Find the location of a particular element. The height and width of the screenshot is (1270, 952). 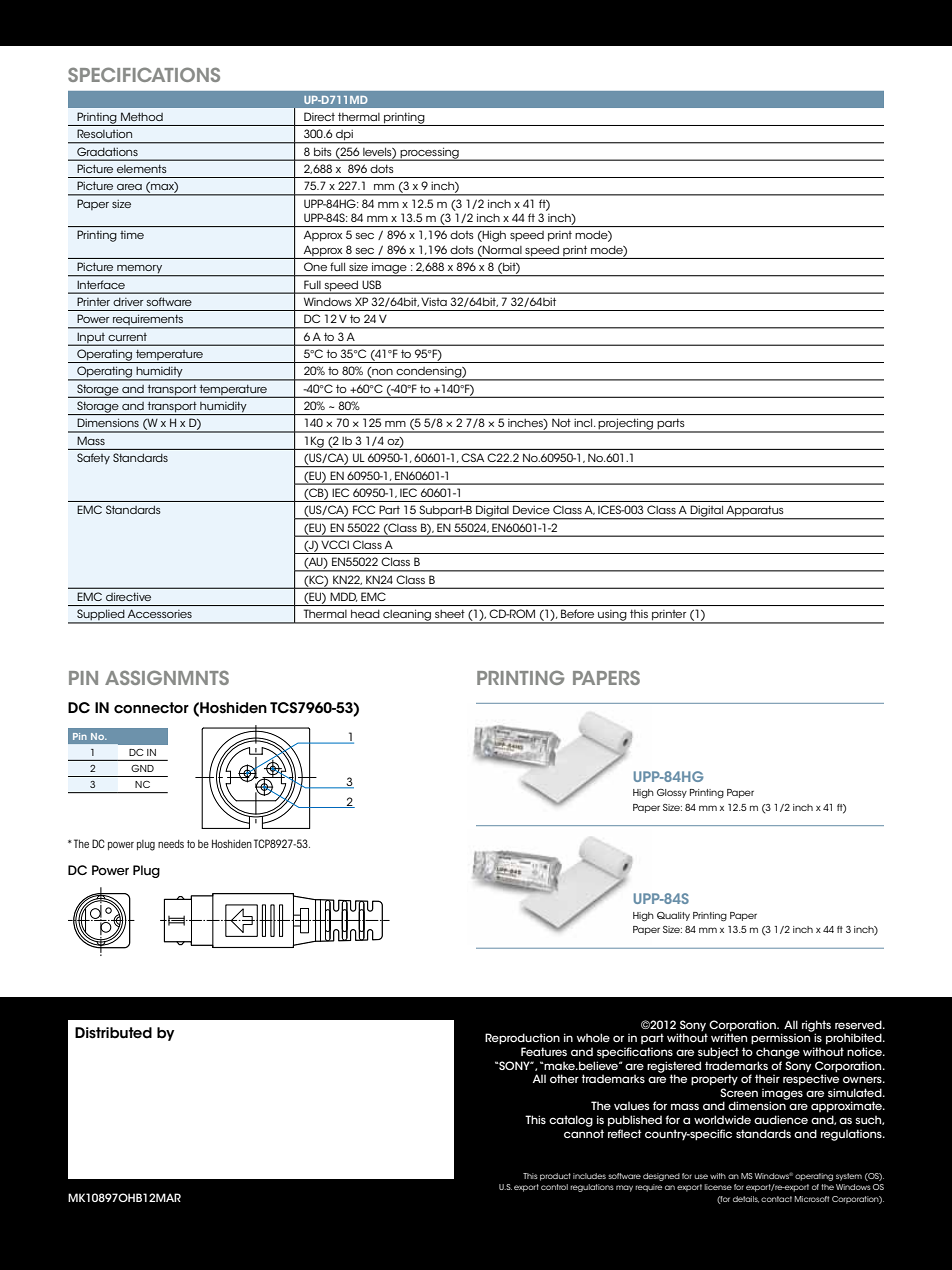

Distributed is located at coordinates (113, 1033).
